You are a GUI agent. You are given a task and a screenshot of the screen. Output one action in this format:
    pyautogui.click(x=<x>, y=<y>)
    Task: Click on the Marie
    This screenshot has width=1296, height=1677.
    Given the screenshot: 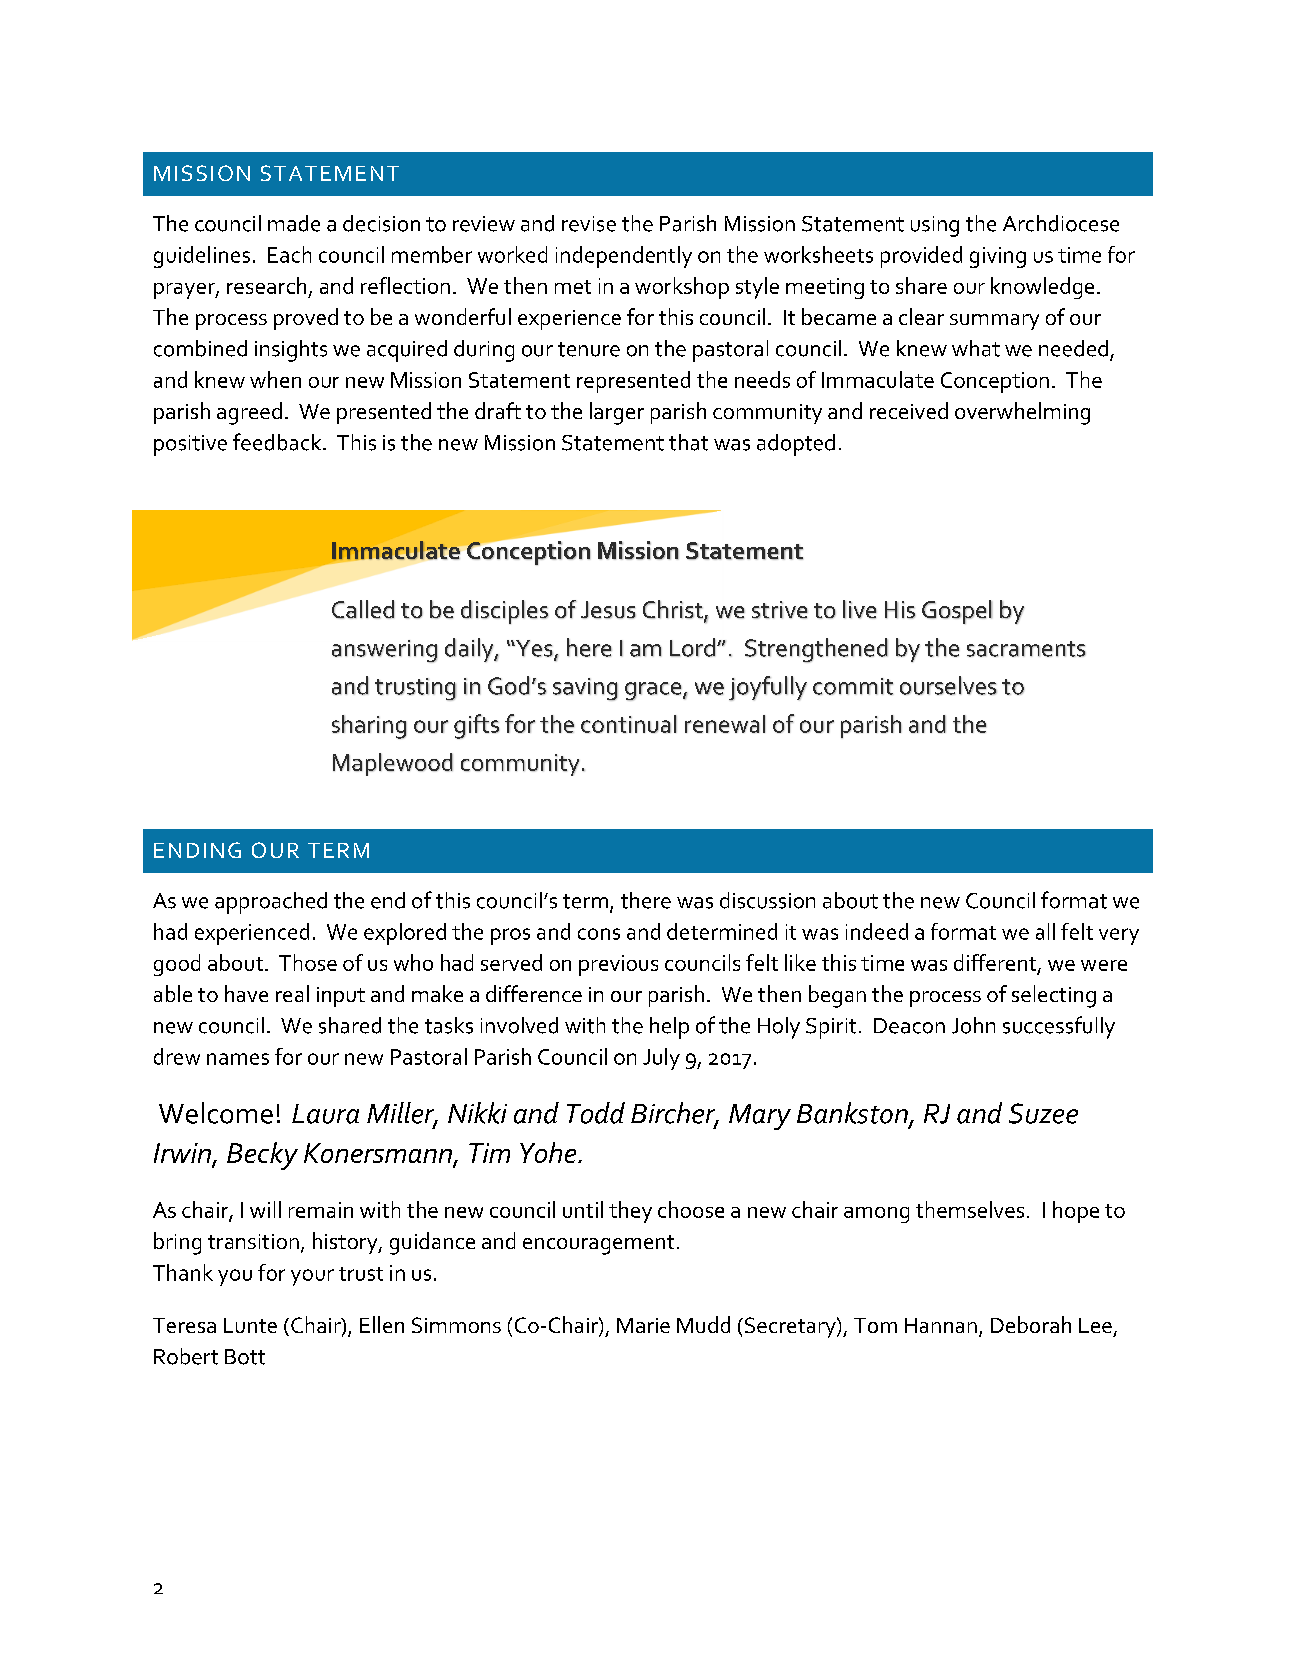 What is the action you would take?
    pyautogui.click(x=643, y=1325)
